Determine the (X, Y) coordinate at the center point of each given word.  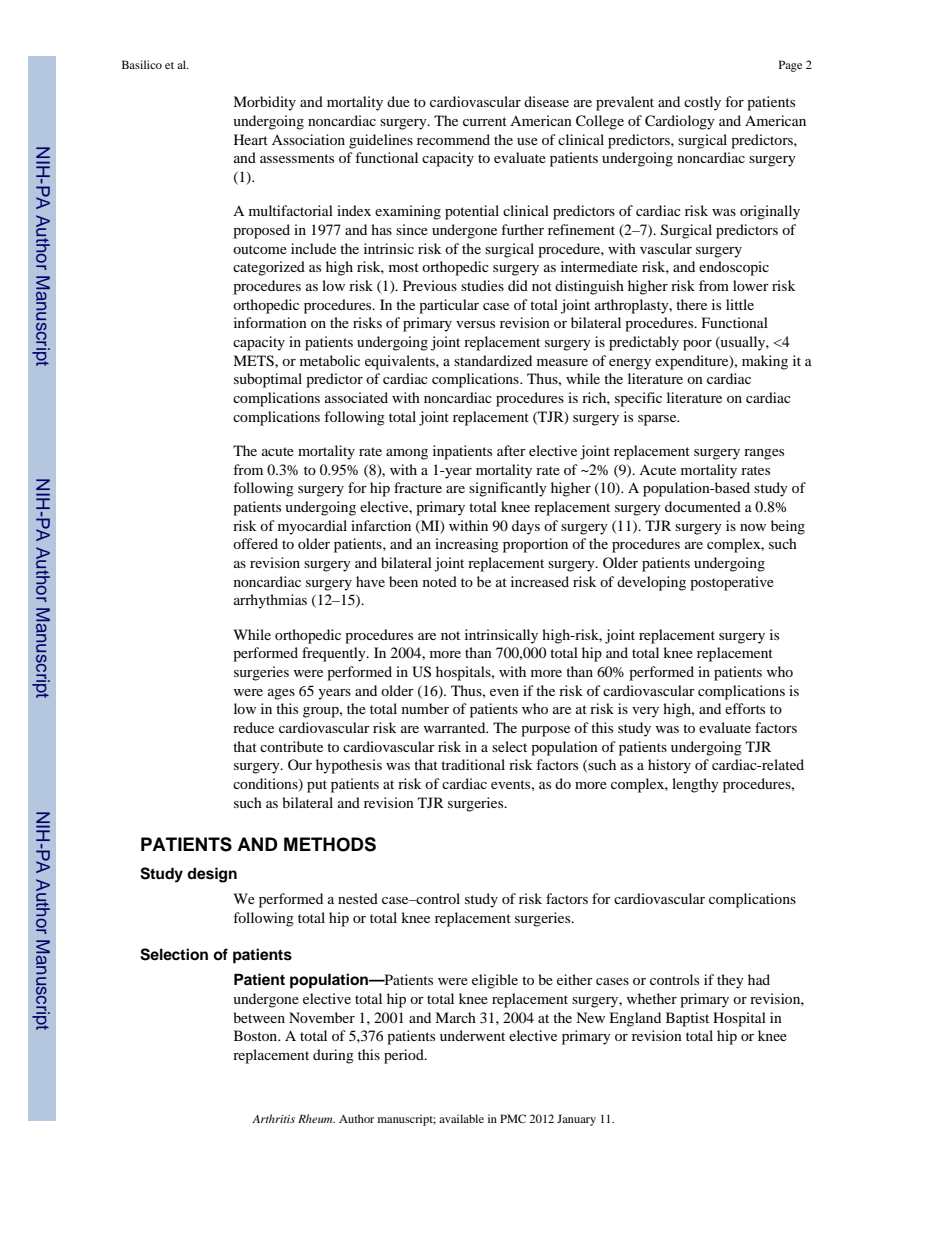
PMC (513, 1118)
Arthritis (273, 1118)
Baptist (687, 1019)
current (485, 121)
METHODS (330, 844)
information (270, 322)
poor (697, 345)
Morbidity (264, 103)
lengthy (695, 785)
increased (540, 581)
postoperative (732, 583)
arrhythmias (270, 601)
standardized (493, 360)
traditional (473, 764)
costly (702, 103)
